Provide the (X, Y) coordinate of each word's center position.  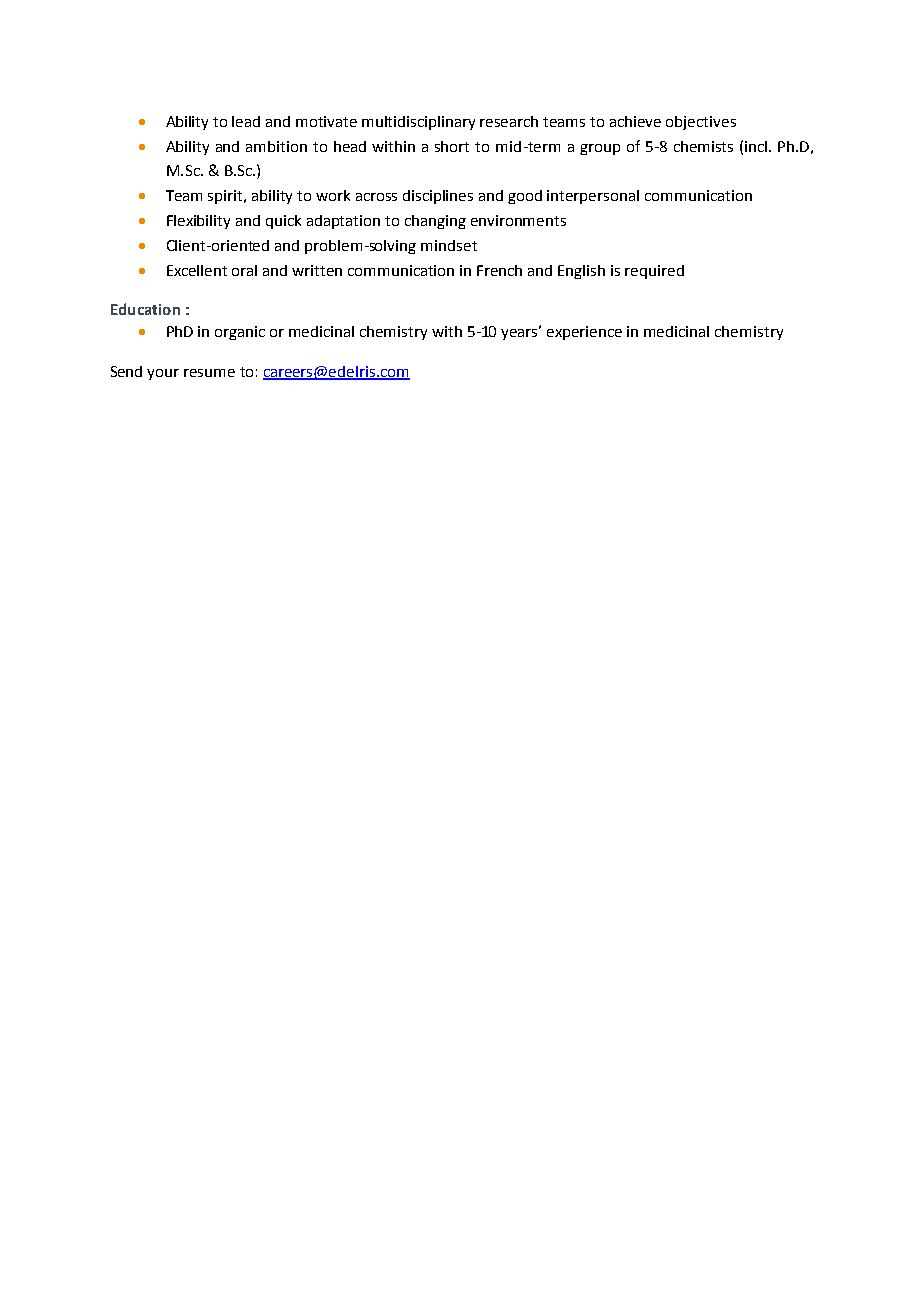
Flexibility (198, 222)
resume (209, 373)
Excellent (197, 270)
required (654, 272)
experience (584, 333)
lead (246, 121)
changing (435, 222)
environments (518, 220)
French (499, 270)
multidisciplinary (418, 123)
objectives (701, 123)
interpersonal (593, 197)
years (521, 333)
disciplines (438, 197)
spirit (227, 197)
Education (145, 309)
